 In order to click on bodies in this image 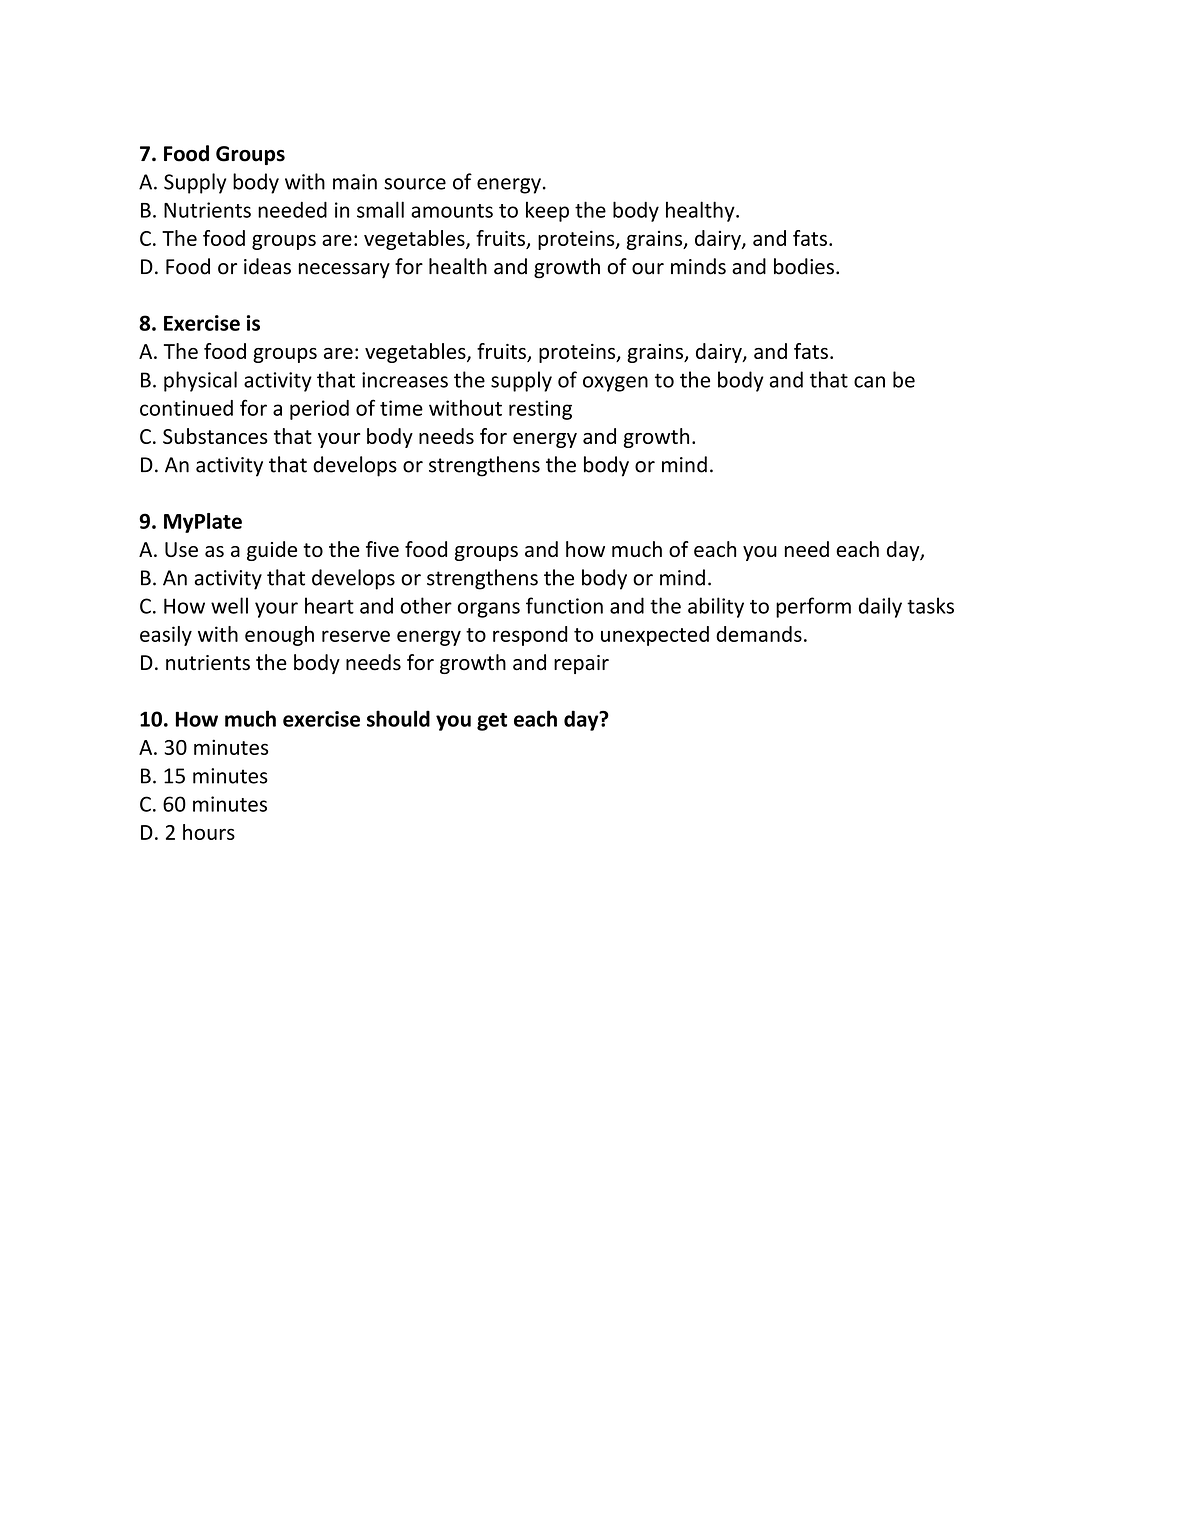, I will do `click(804, 266)`.
